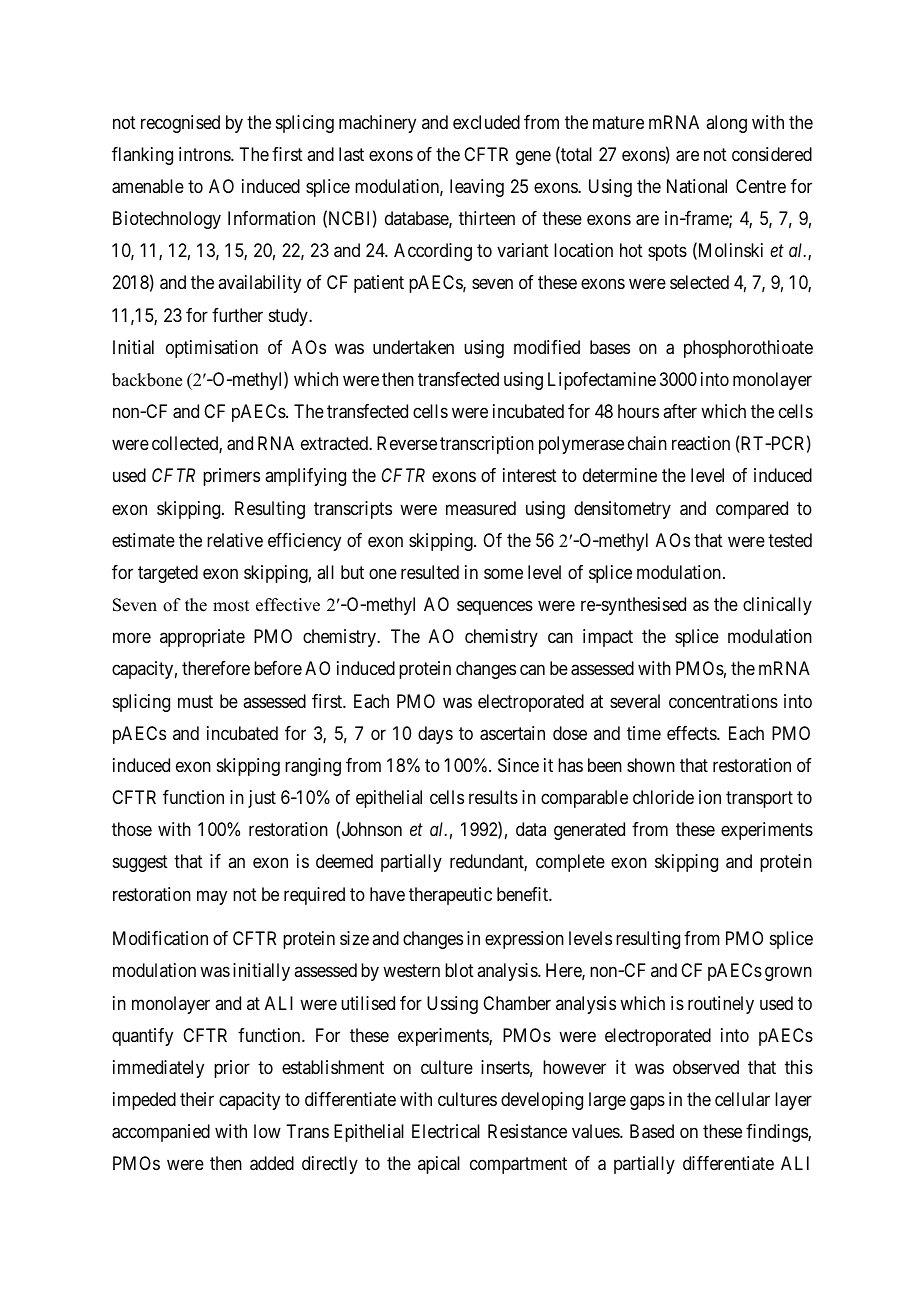  Describe the element at coordinates (742, 1099) in the image. I see `cellular` at that location.
